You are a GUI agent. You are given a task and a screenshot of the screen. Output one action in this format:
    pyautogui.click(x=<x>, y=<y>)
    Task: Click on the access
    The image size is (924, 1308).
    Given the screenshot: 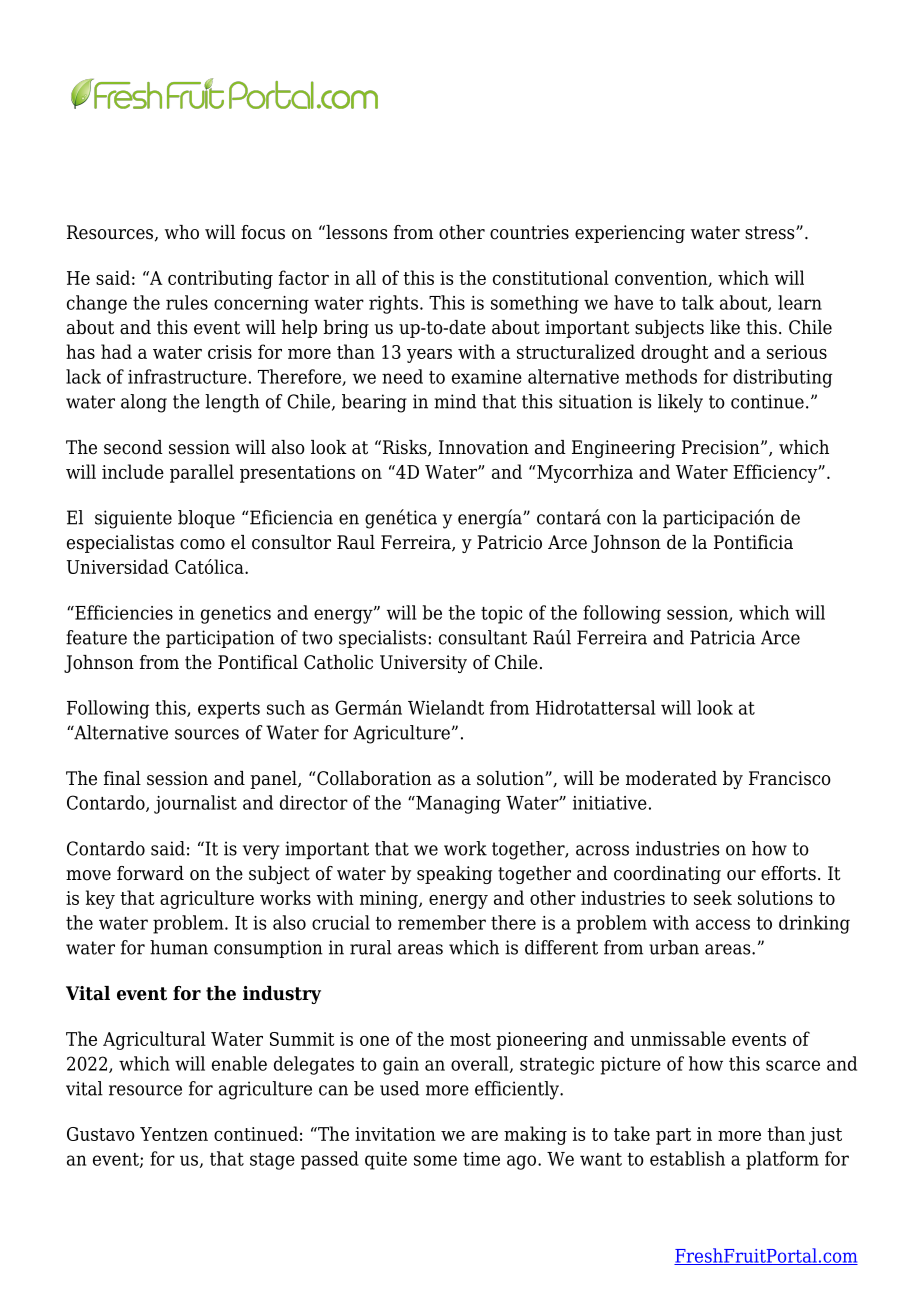 What is the action you would take?
    pyautogui.click(x=723, y=924)
